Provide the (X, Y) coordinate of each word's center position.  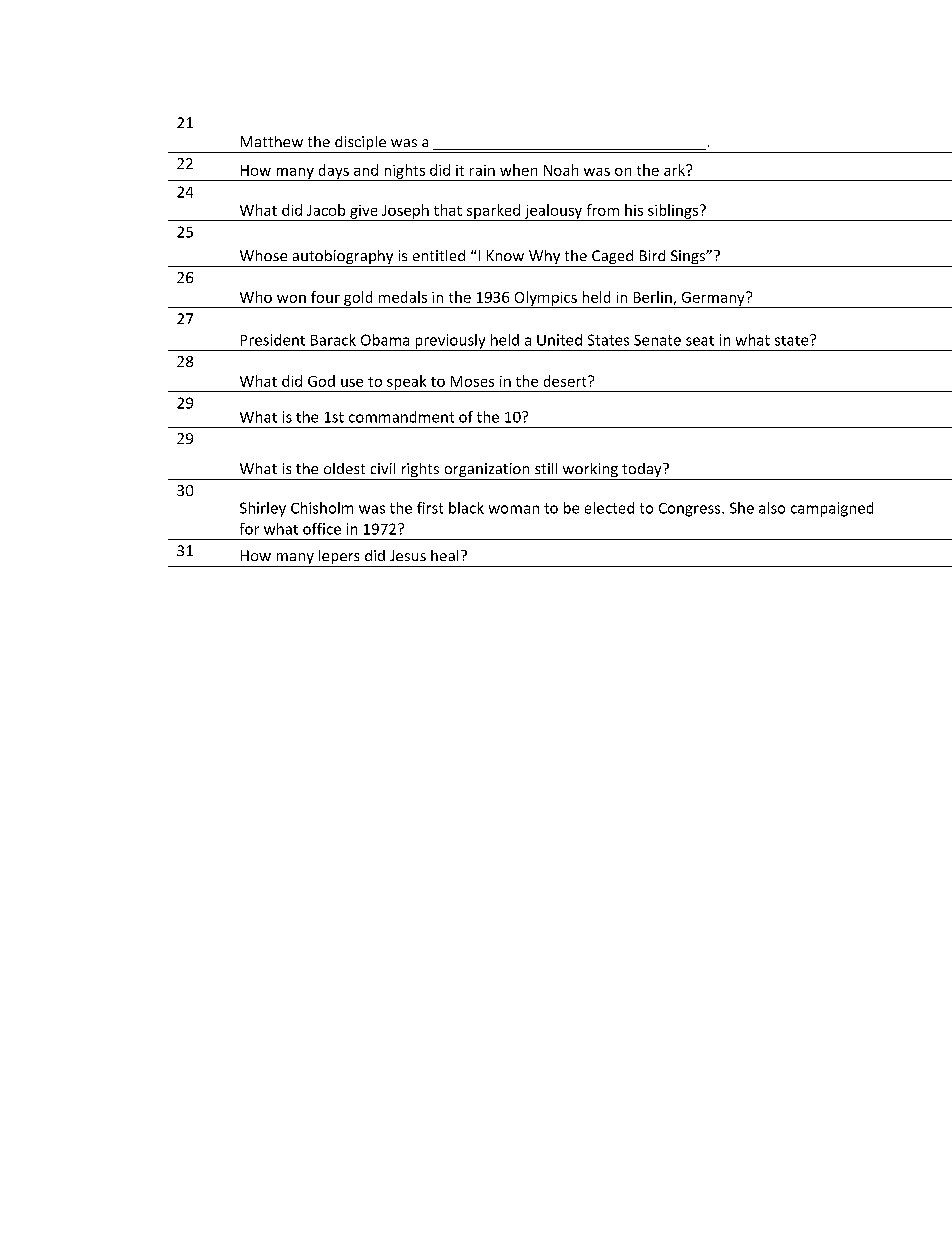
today (642, 471)
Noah (561, 170)
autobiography (343, 258)
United (559, 340)
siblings (673, 212)
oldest (344, 468)
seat (700, 341)
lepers (339, 558)
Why (544, 258)
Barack (333, 340)
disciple (360, 144)
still (546, 468)
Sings (687, 258)
